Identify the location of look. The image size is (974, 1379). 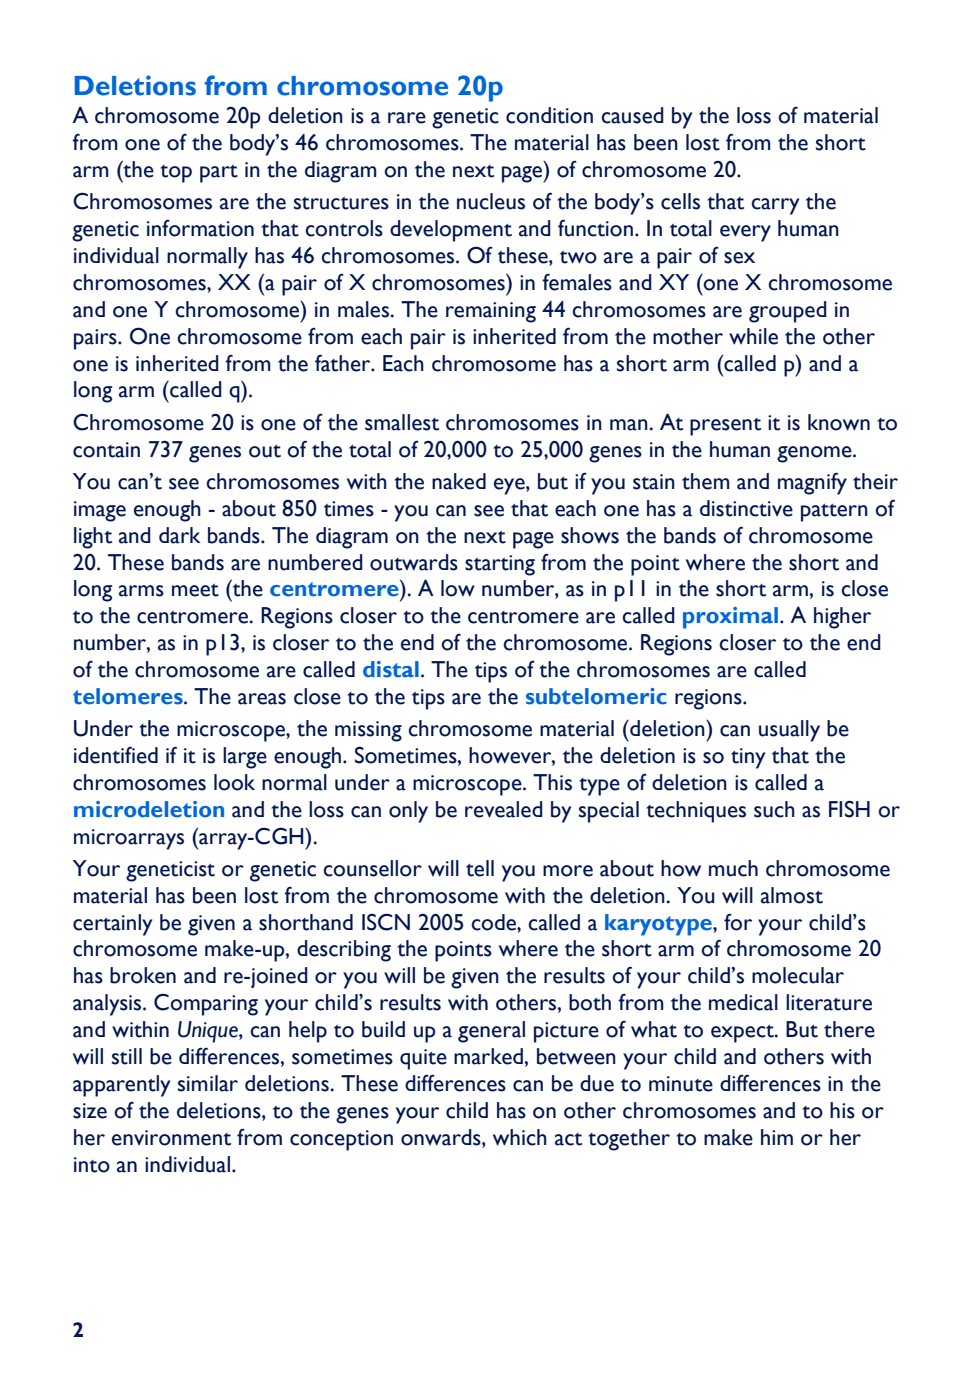
(234, 782).
